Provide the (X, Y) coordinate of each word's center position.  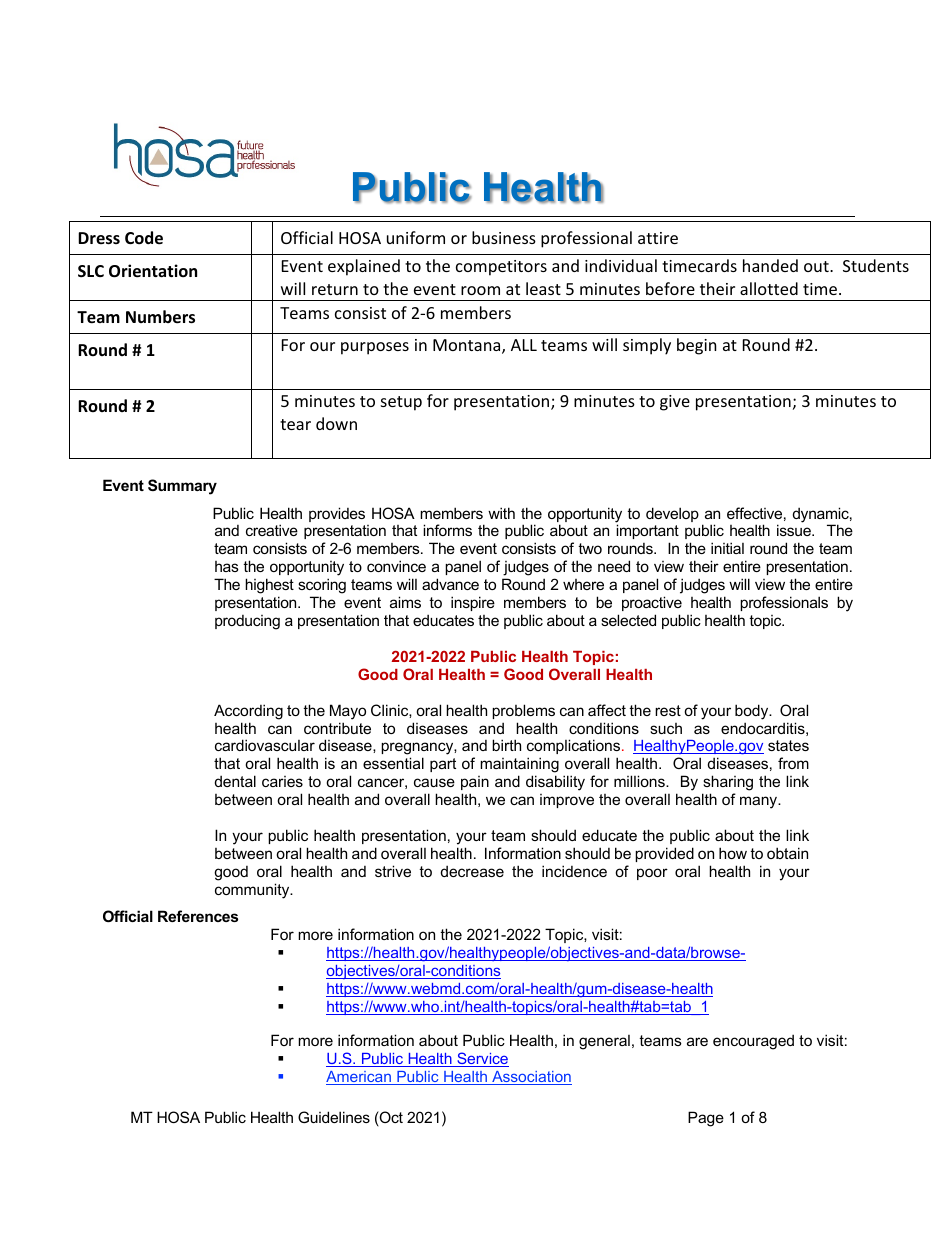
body (753, 712)
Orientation (153, 271)
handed (770, 265)
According (248, 712)
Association (531, 1078)
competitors (501, 268)
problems (523, 711)
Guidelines (334, 1117)
